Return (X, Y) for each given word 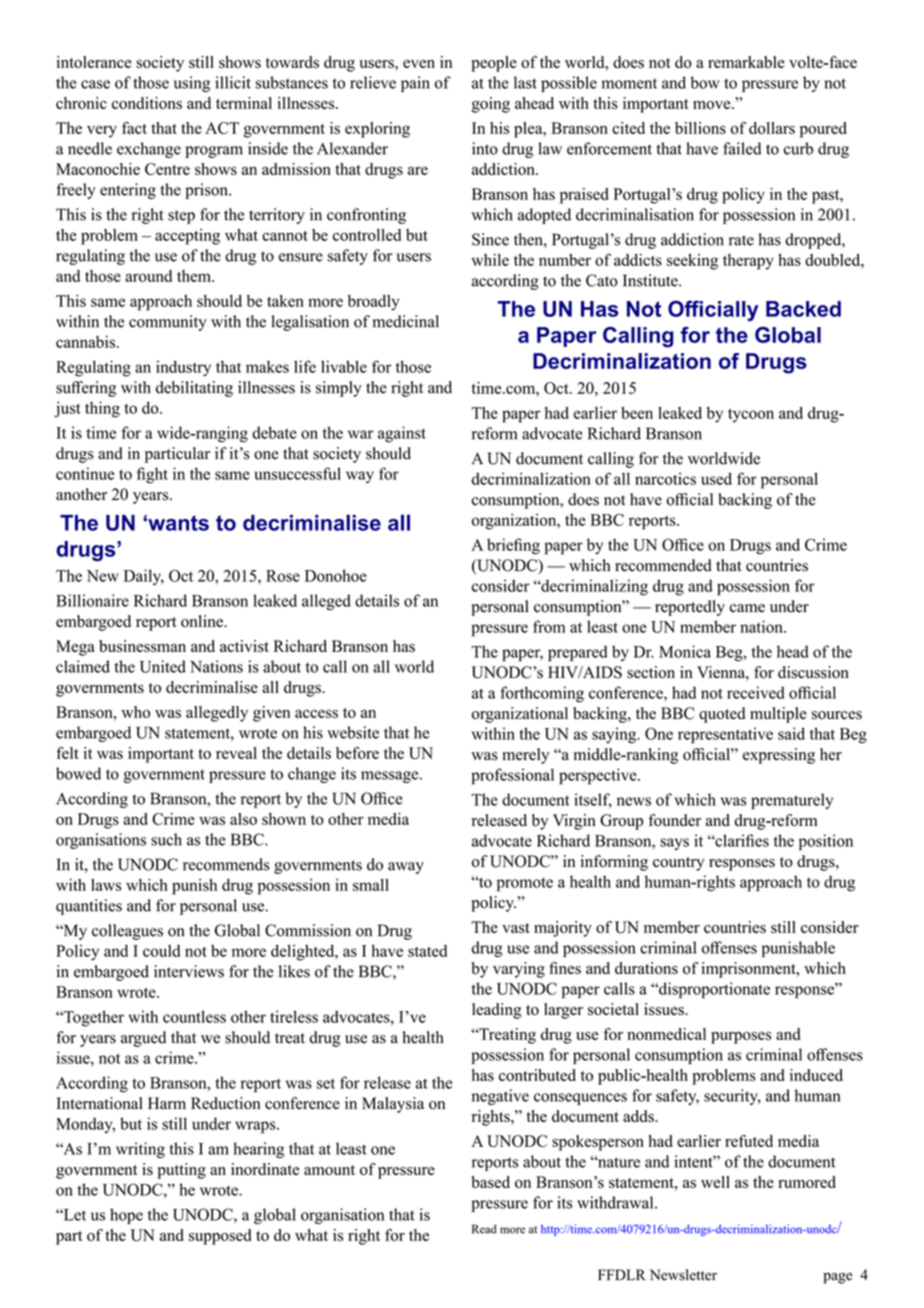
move (713, 105)
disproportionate (713, 990)
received (756, 692)
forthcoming (542, 694)
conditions (147, 103)
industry (183, 368)
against (402, 434)
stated (427, 951)
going (491, 105)
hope (126, 1216)
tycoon (751, 416)
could (161, 951)
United (163, 666)
